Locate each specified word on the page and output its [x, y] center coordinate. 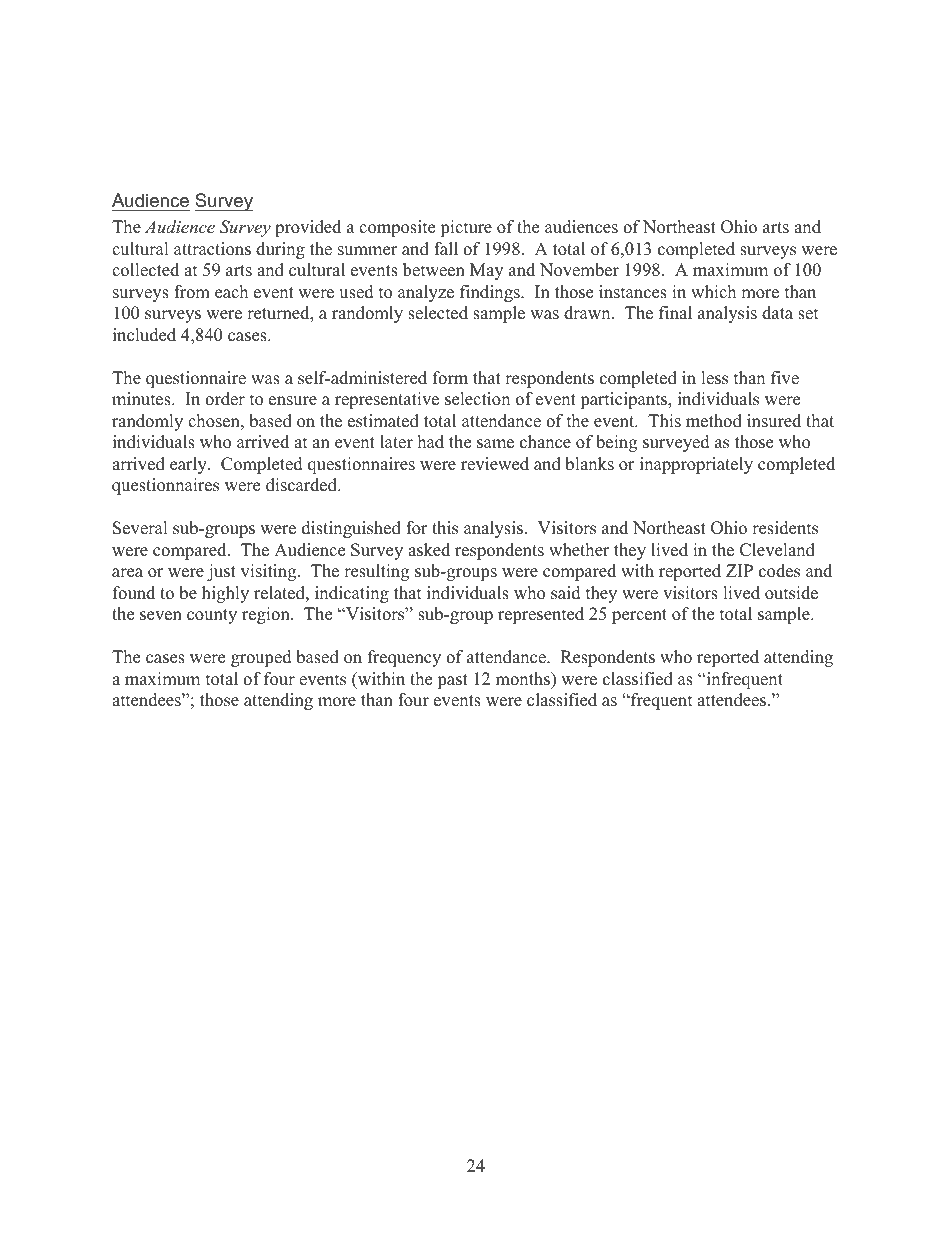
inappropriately [696, 465]
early [189, 465]
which [713, 292]
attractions [212, 249]
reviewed [495, 464]
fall [446, 248]
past [452, 681]
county [212, 616]
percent [639, 616]
